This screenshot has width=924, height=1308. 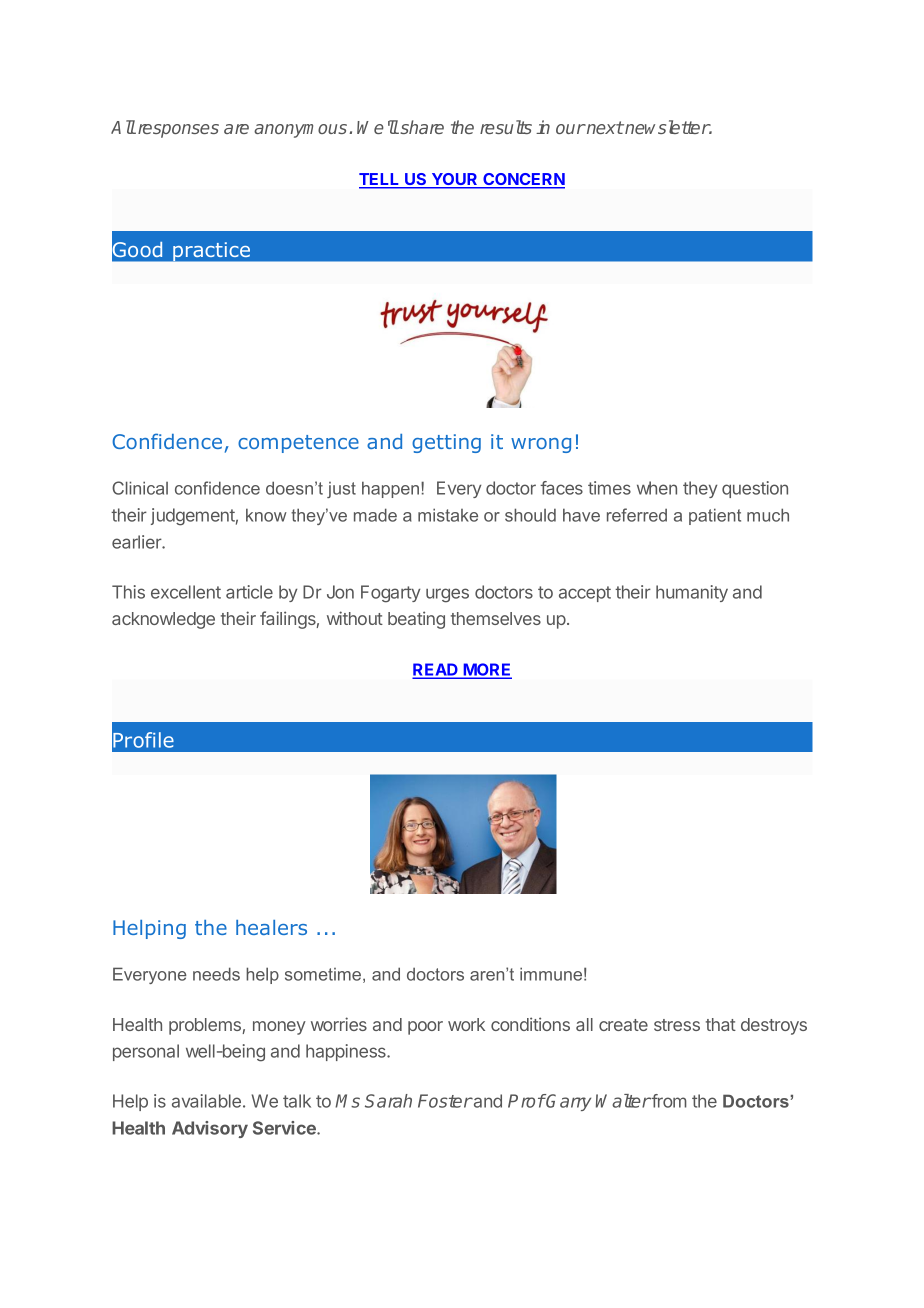 What do you see at coordinates (715, 516) in the screenshot?
I see `patient` at bounding box center [715, 516].
